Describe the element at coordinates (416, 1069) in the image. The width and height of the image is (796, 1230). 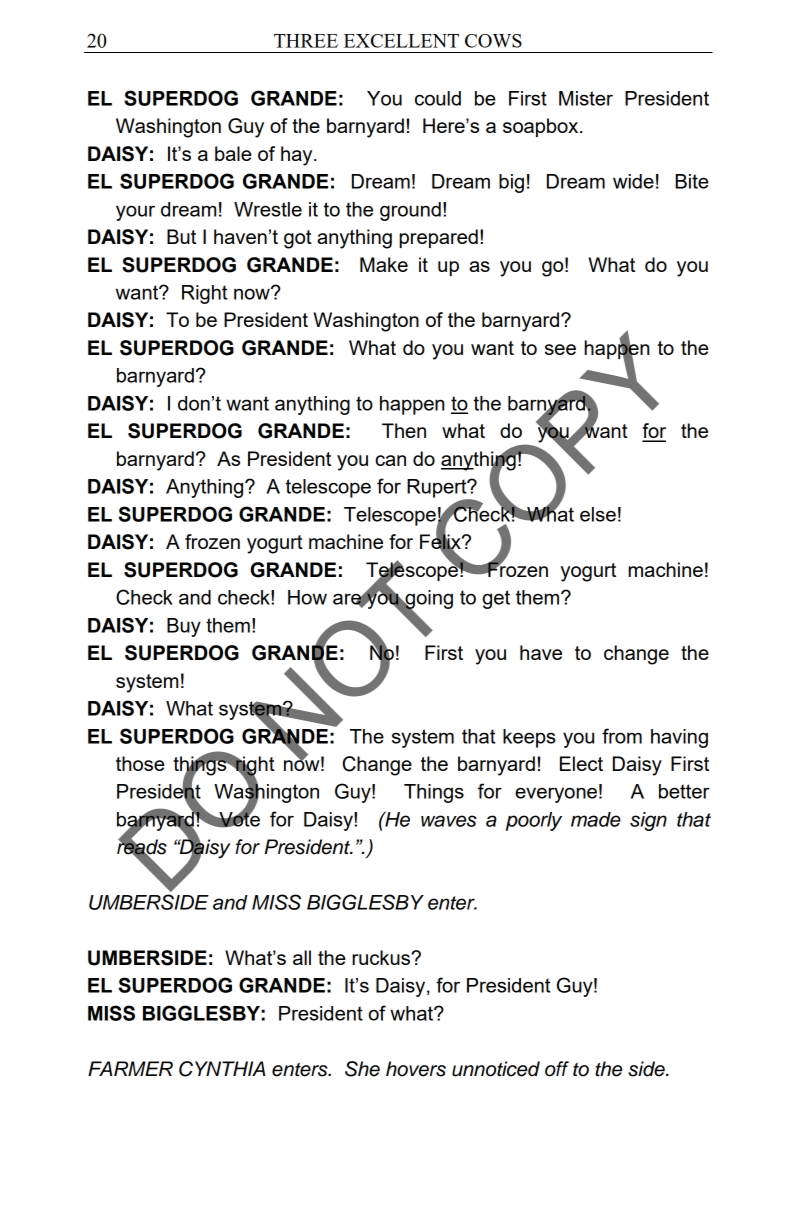
I see `hovers` at that location.
